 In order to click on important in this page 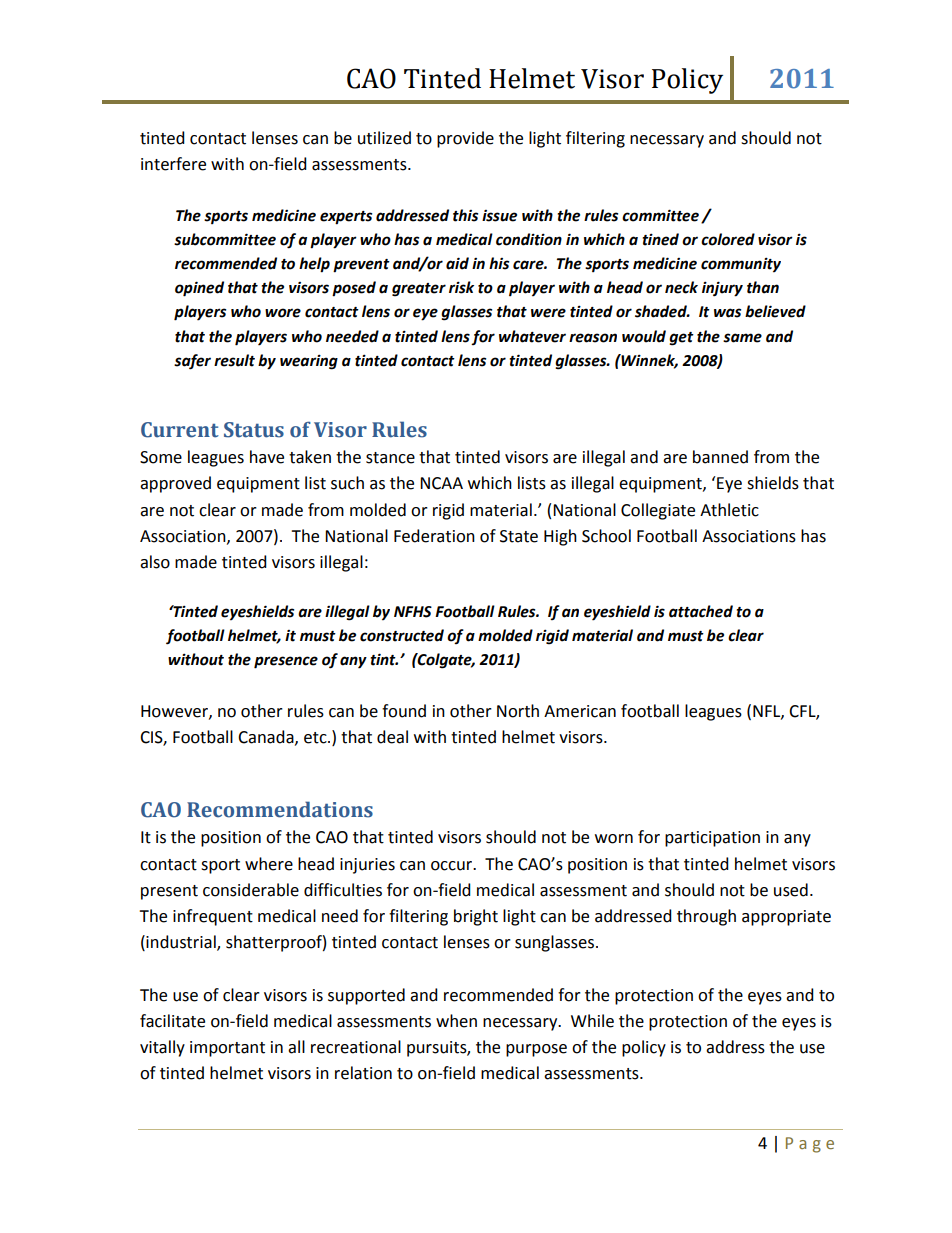, I will do `click(227, 1049)`.
